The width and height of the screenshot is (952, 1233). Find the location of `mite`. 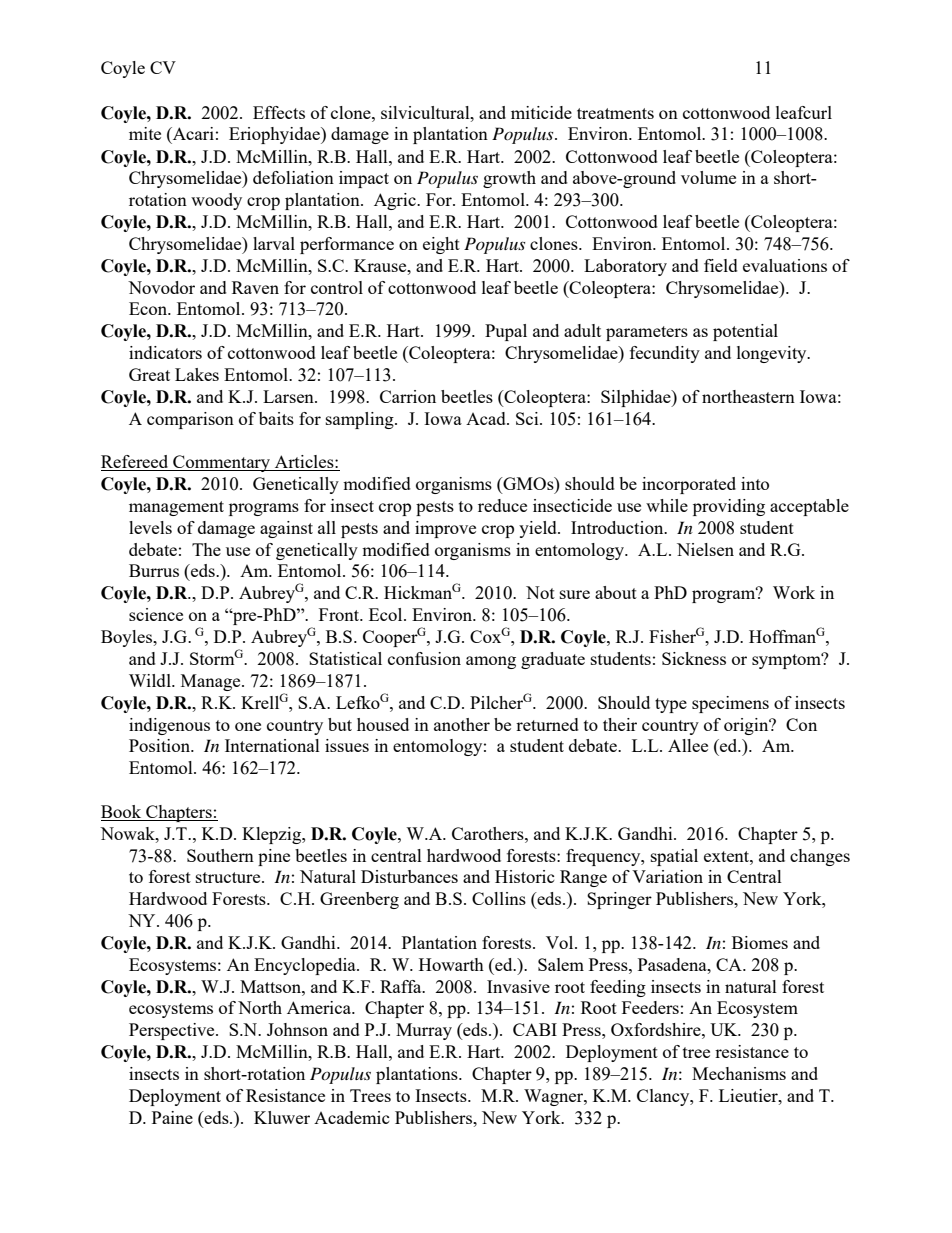

mite is located at coordinates (145, 133).
